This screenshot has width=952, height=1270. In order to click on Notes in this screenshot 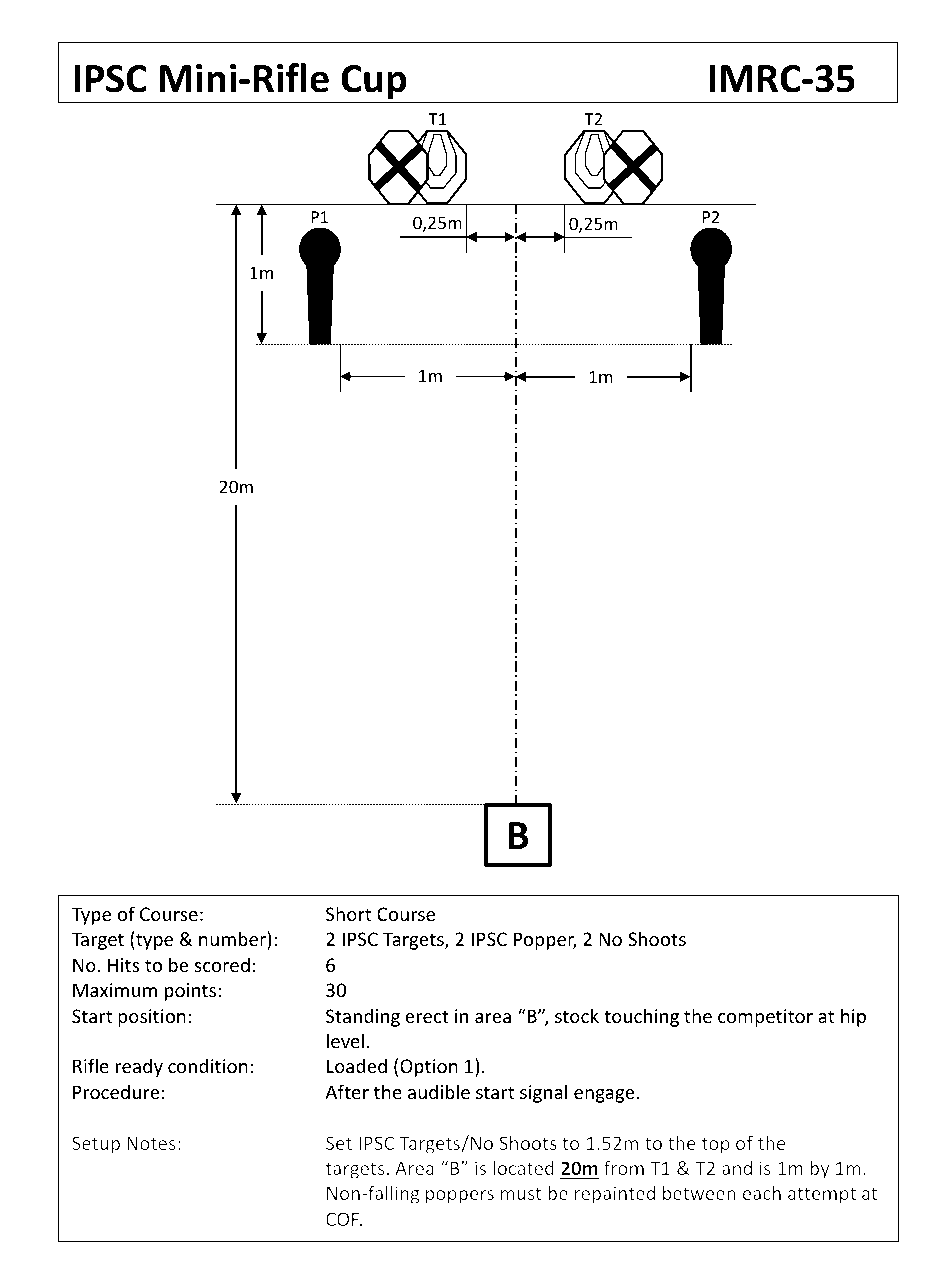, I will do `click(151, 1143)`.
